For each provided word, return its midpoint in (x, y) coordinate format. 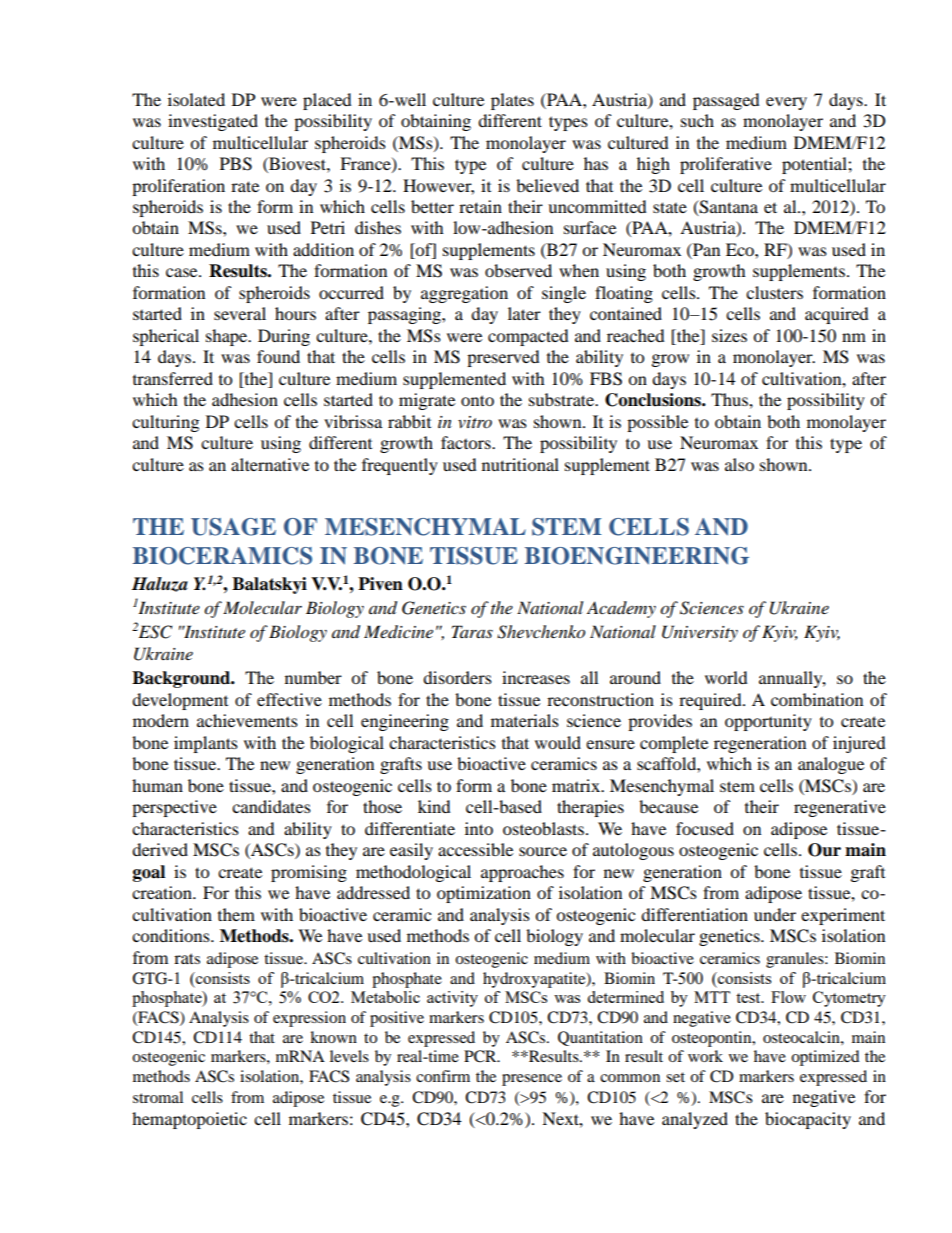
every (786, 103)
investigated (213, 122)
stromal (158, 1097)
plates (512, 101)
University (700, 633)
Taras (472, 631)
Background (182, 679)
